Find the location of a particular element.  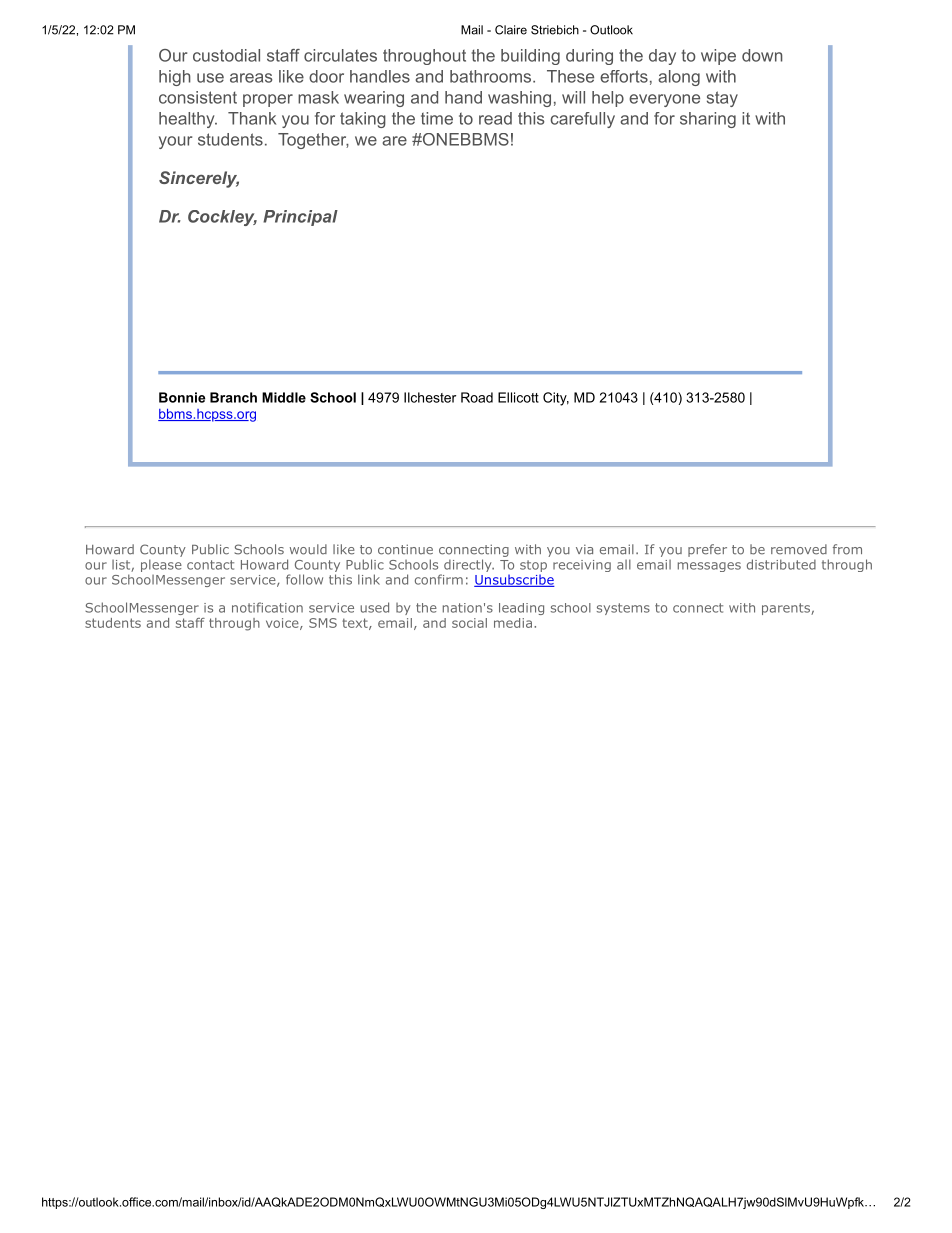

parents is located at coordinates (787, 609).
